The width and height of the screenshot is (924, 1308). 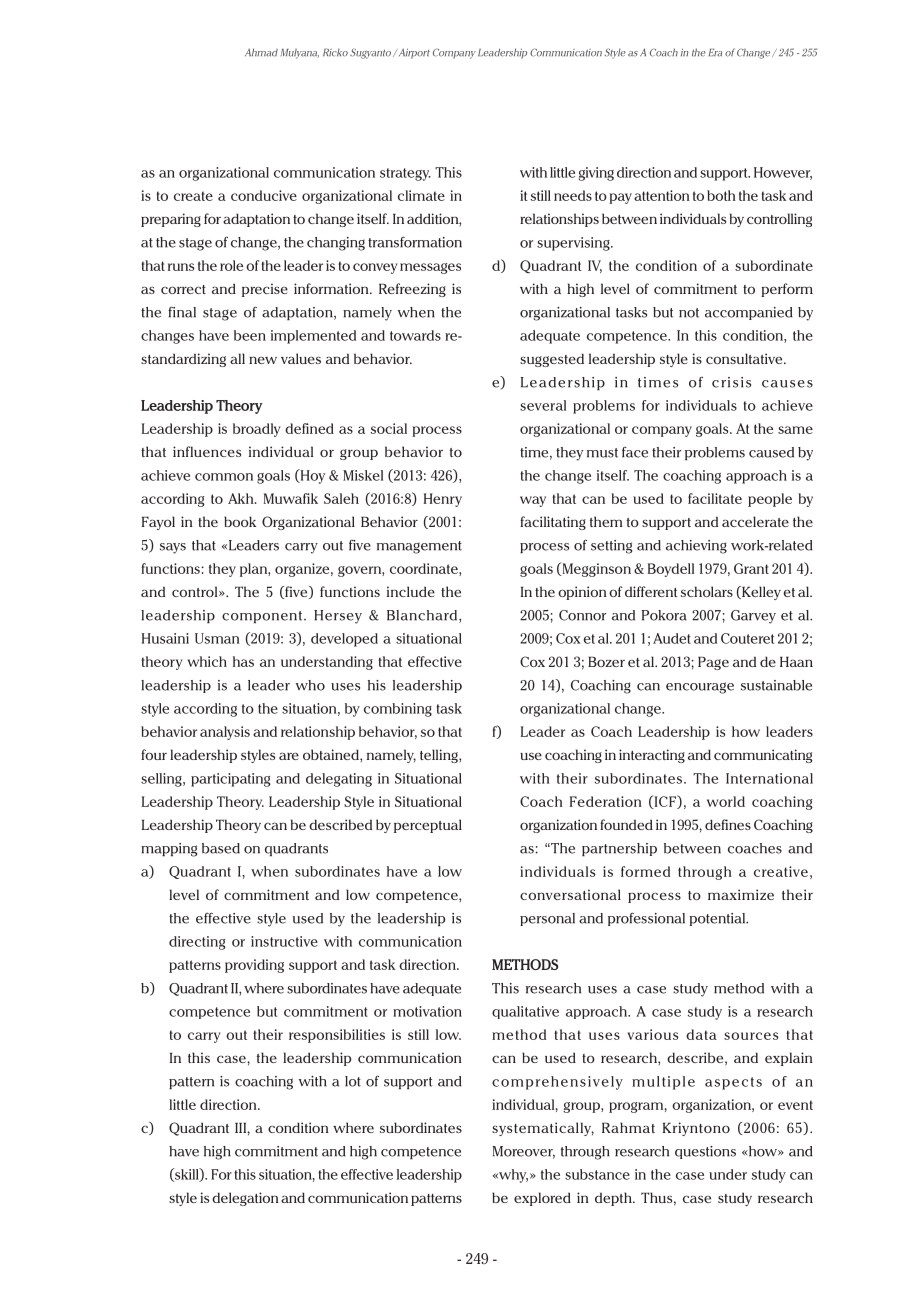 I want to click on influences, so click(x=207, y=451).
